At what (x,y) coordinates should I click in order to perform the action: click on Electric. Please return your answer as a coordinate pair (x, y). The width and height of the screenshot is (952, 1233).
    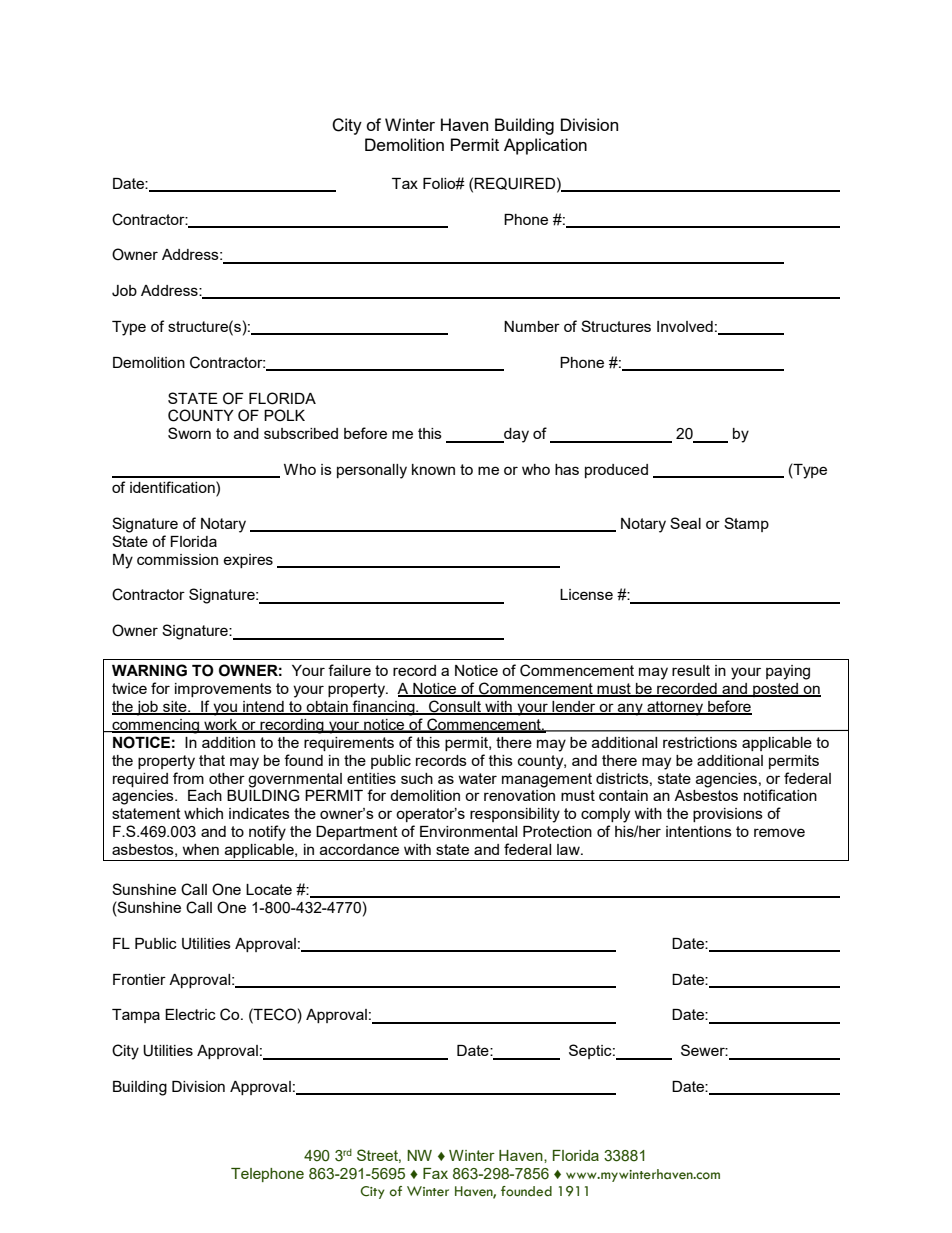
    Looking at the image, I should click on (190, 1014).
